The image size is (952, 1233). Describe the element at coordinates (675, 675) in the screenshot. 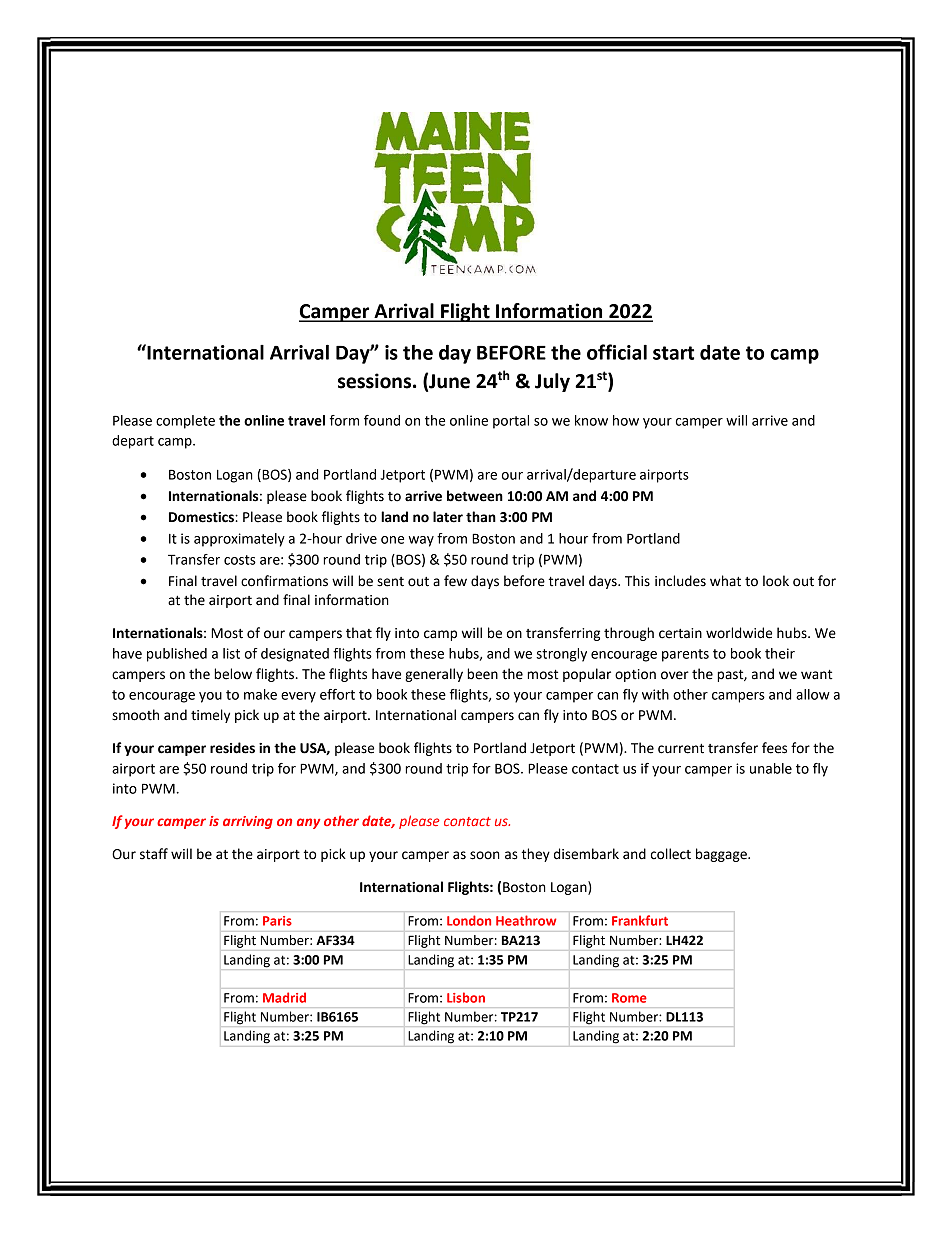

I see `over` at that location.
